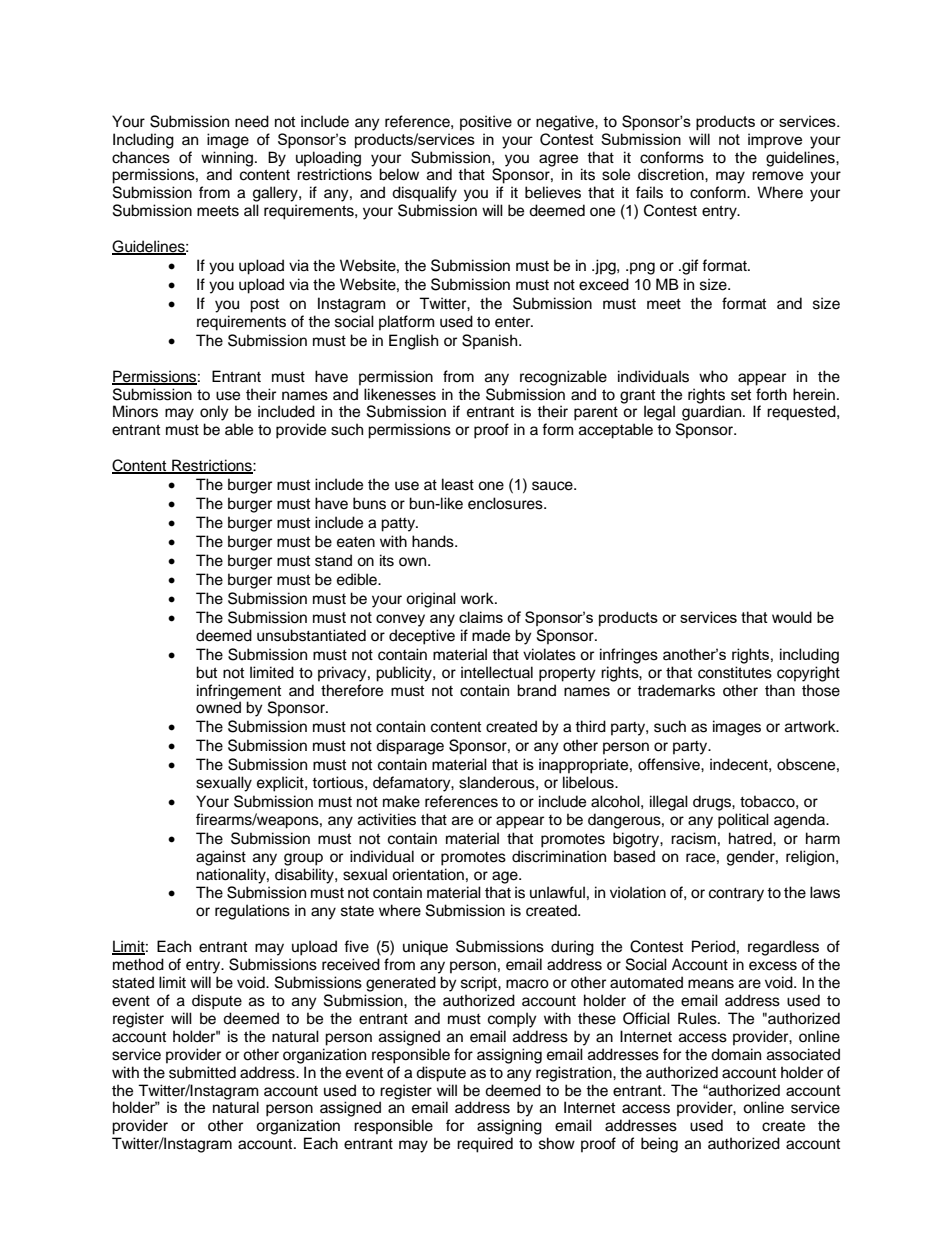 The width and height of the document is (952, 1233). I want to click on required, so click(485, 1145).
